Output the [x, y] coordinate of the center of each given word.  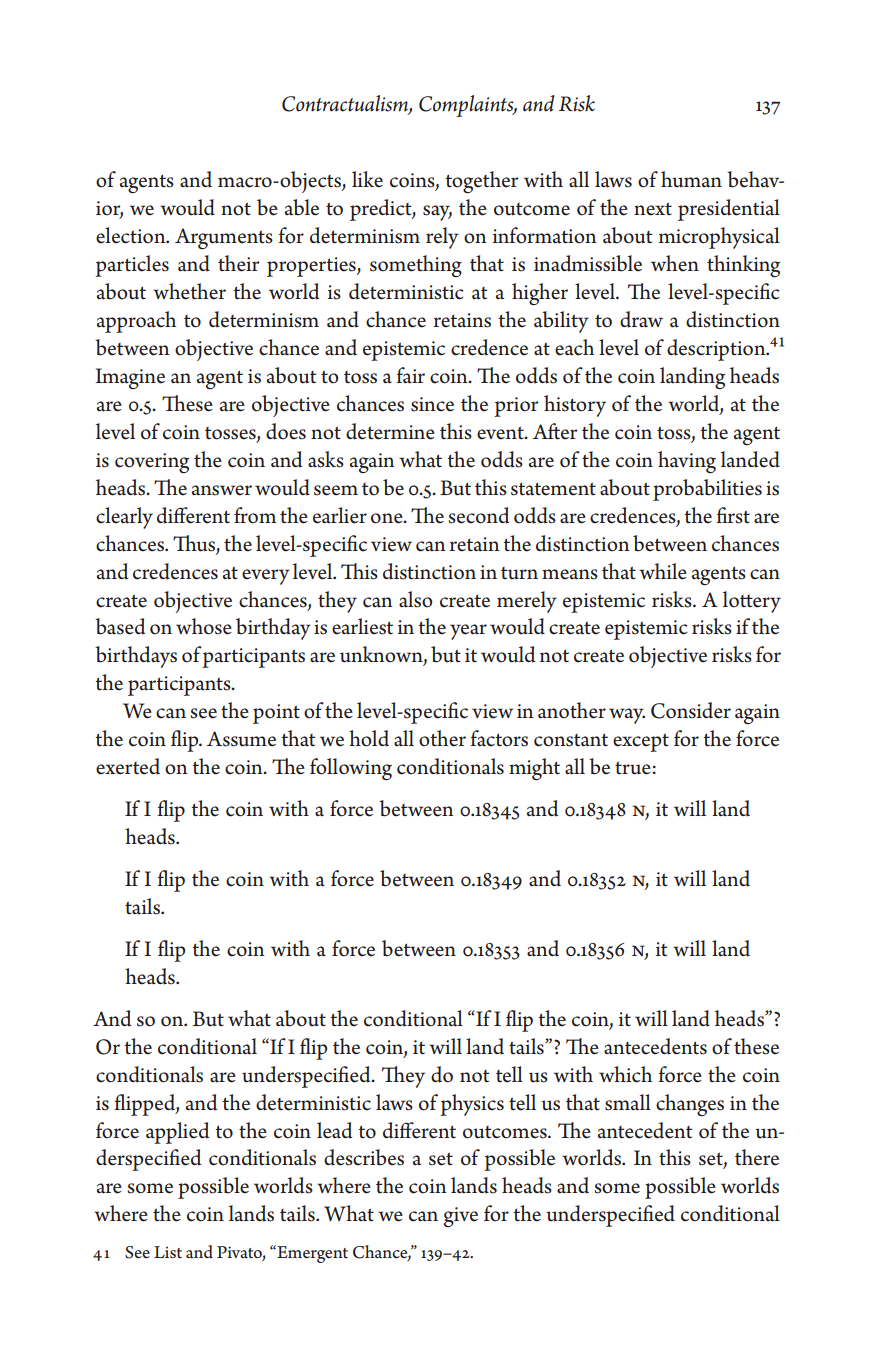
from [255, 515]
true [633, 768]
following [351, 769]
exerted [128, 766]
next [653, 209]
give [461, 1217]
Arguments [224, 239]
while [663, 571]
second [478, 515]
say [437, 213]
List [168, 1252]
